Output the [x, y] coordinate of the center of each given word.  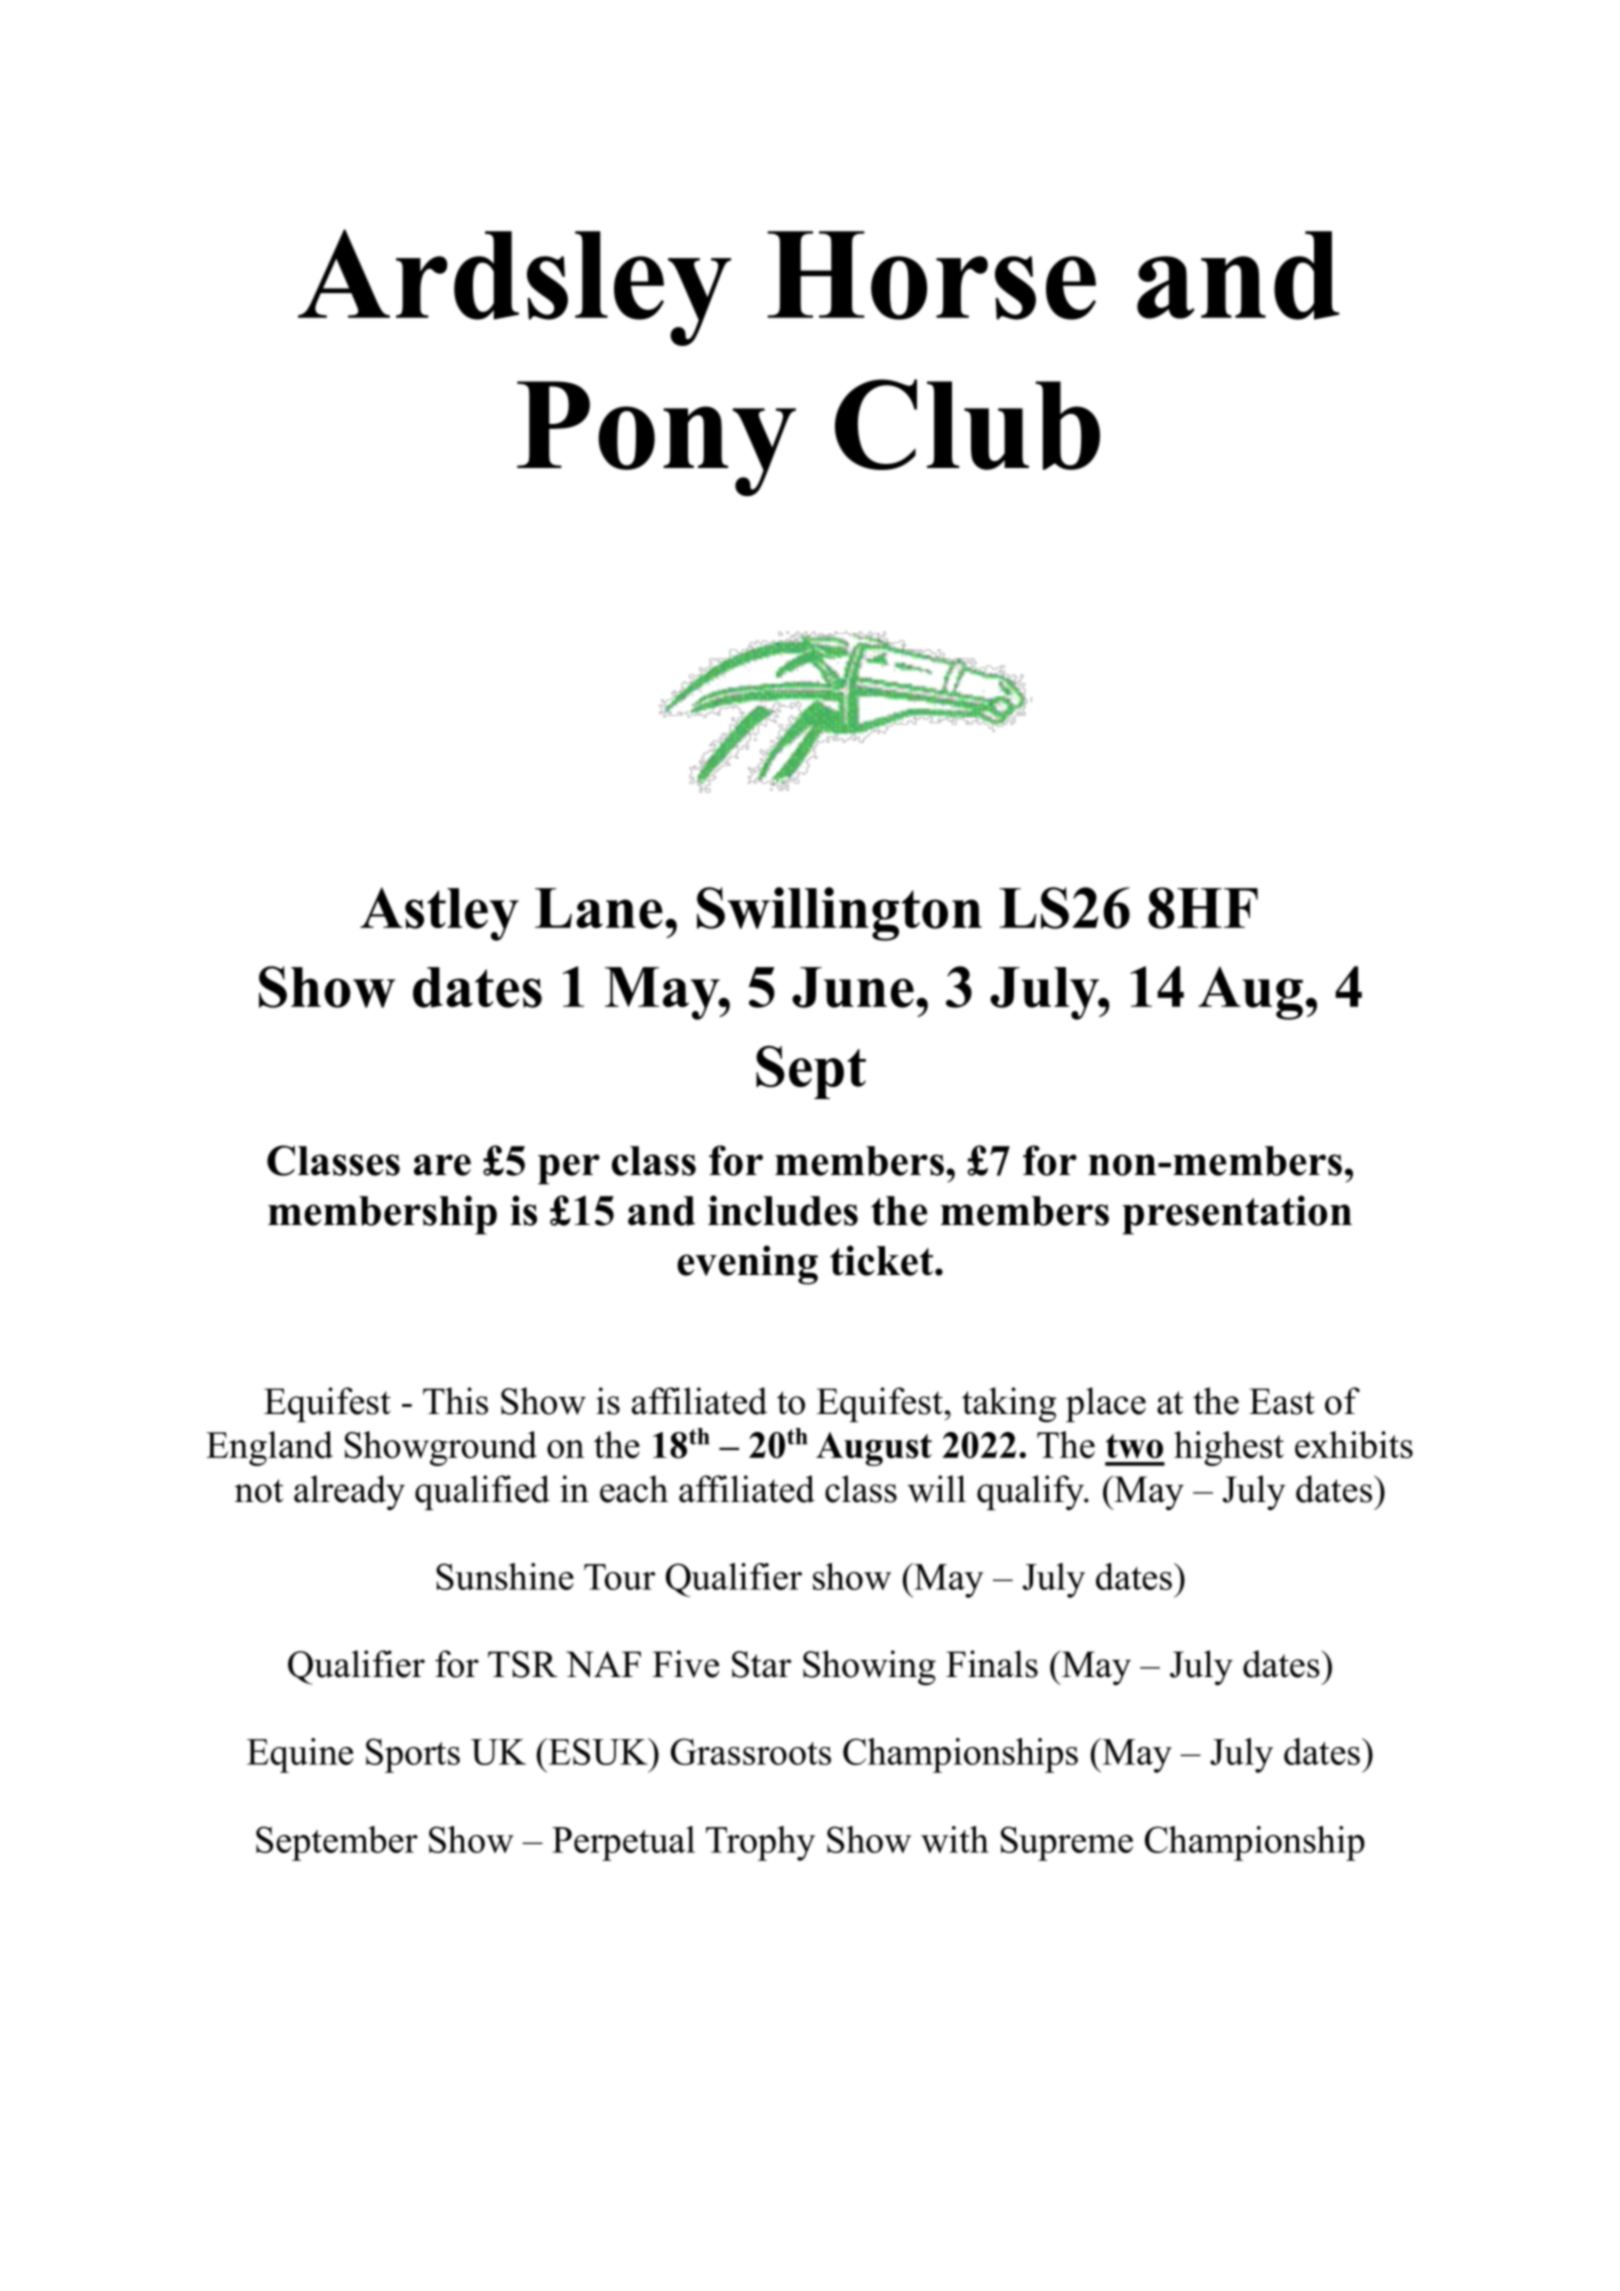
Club [967, 424]
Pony [656, 438]
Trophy [760, 1843]
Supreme [1067, 1843]
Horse [931, 275]
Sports [413, 1755]
